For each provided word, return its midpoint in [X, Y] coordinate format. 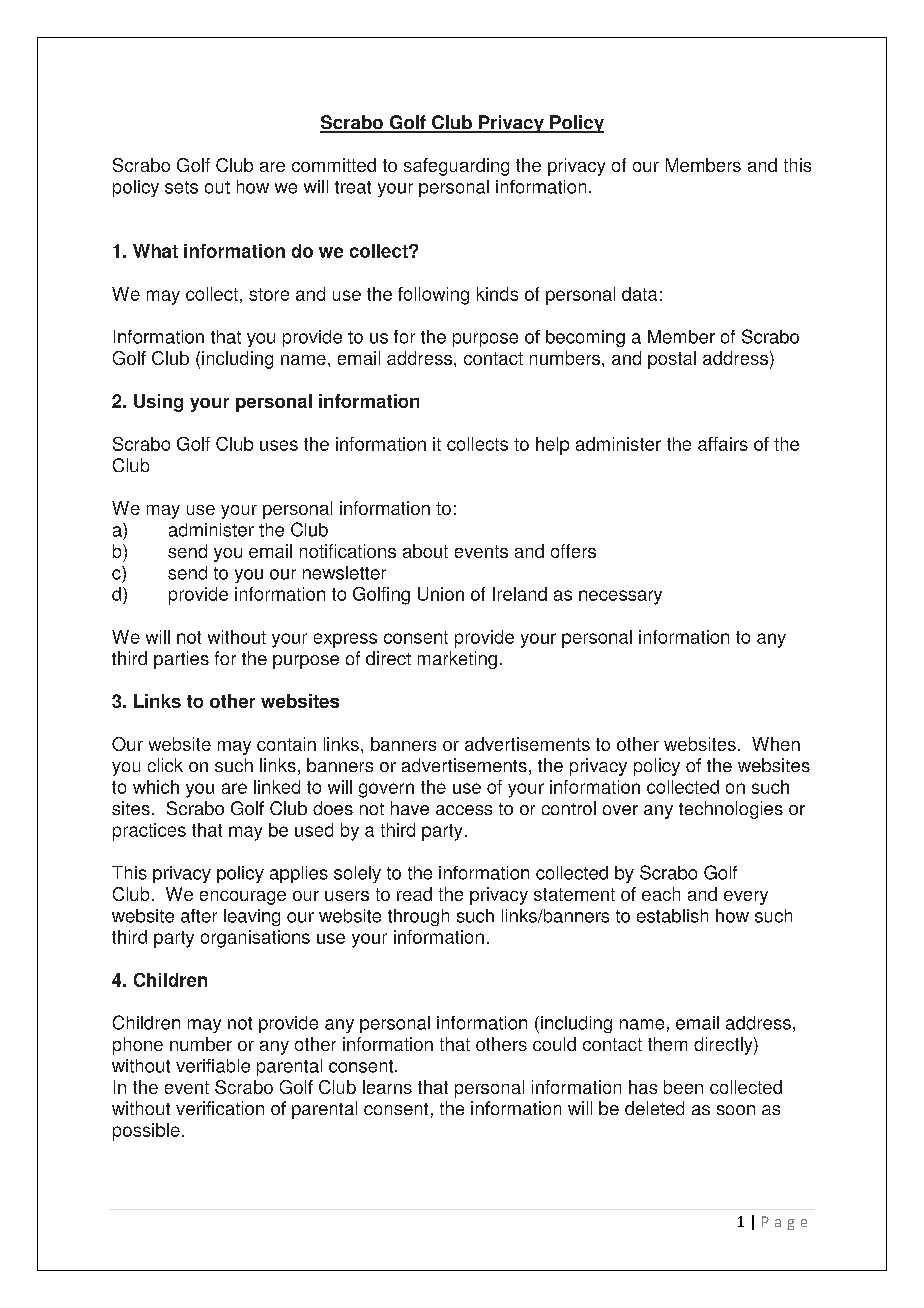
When [776, 744]
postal [672, 360]
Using [158, 403]
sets [181, 187]
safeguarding [456, 167]
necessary [620, 597]
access [464, 810]
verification [220, 1108]
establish [672, 916]
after [199, 916]
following [433, 296]
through [418, 917]
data [639, 294]
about [425, 551]
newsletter [344, 573]
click [165, 765]
